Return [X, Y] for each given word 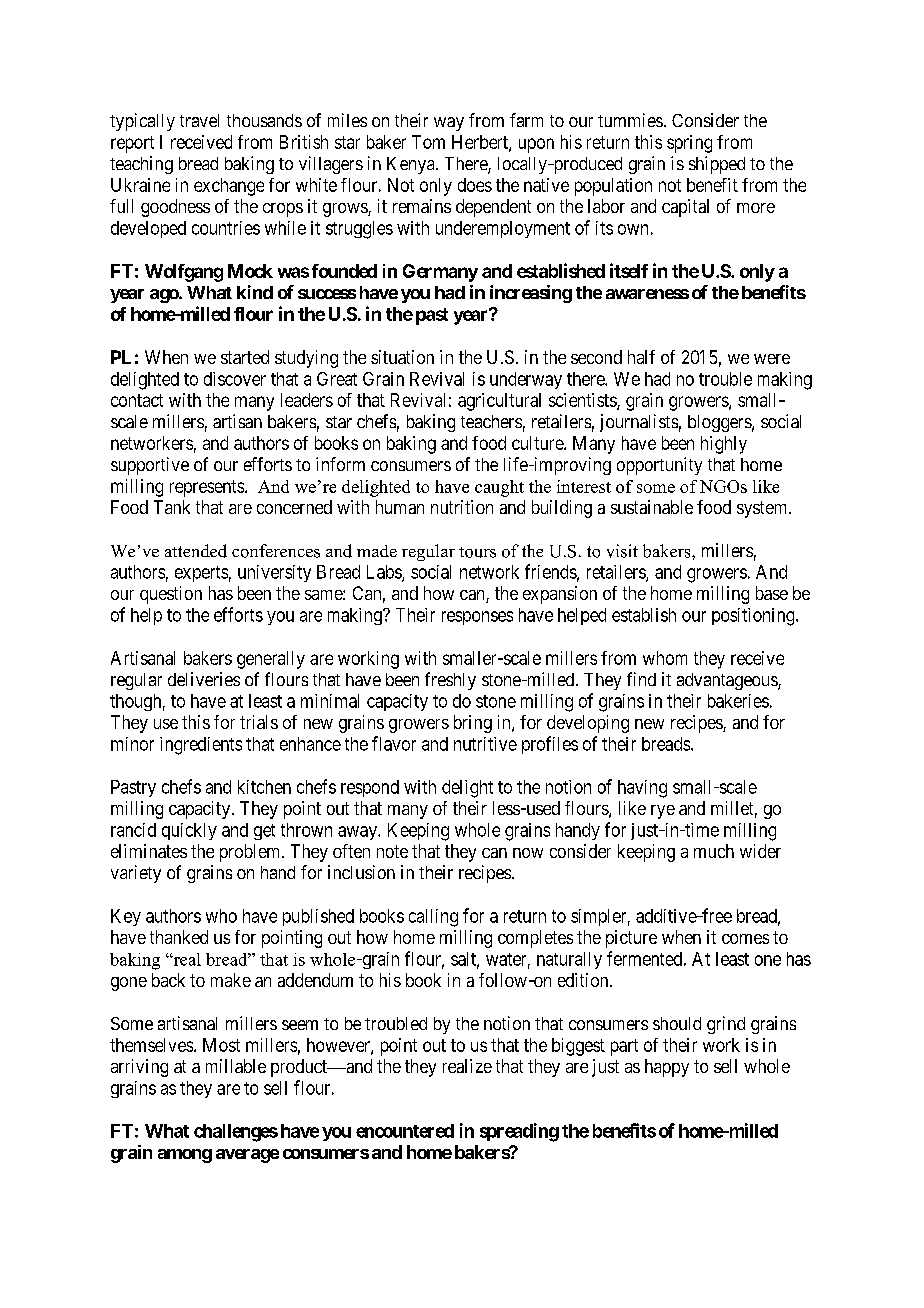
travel [199, 120]
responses [477, 618]
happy [667, 1068]
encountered [405, 1131]
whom [665, 658]
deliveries [204, 679]
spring [689, 144]
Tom [428, 142]
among [185, 1156]
